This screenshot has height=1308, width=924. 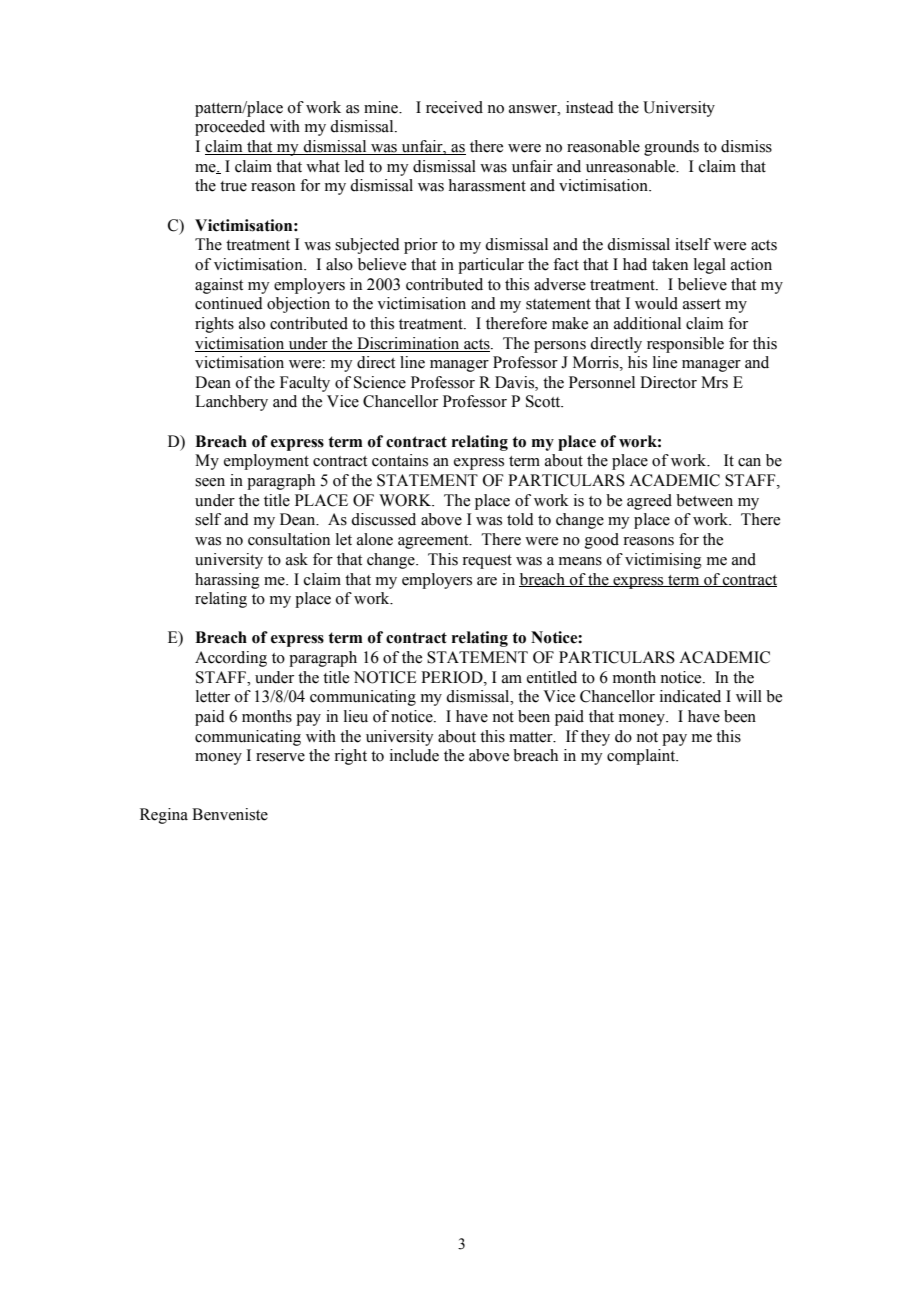 What do you see at coordinates (704, 500) in the screenshot?
I see `between` at bounding box center [704, 500].
